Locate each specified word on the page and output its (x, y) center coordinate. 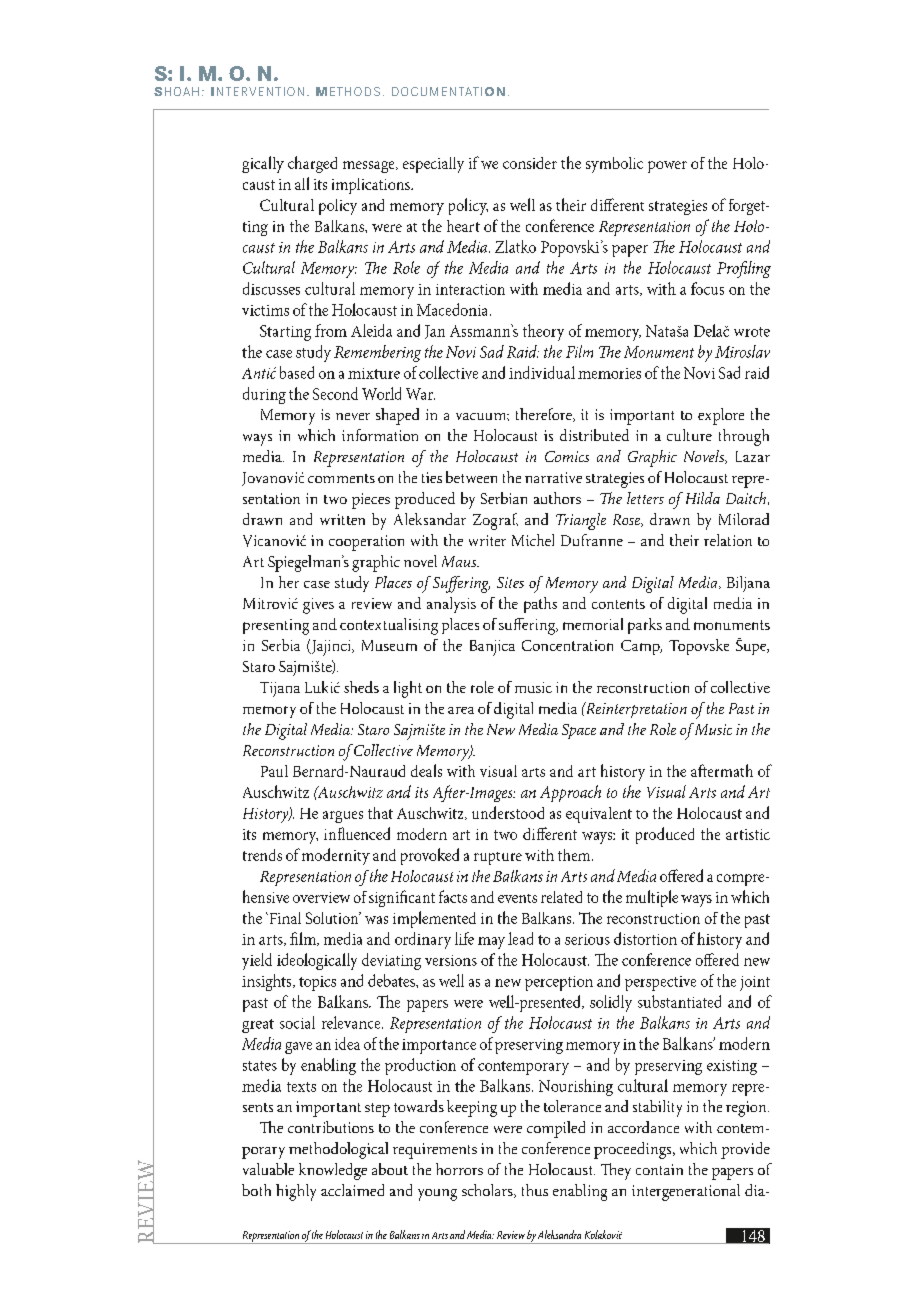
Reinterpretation (635, 710)
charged (312, 164)
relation (728, 540)
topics (317, 983)
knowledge (333, 1171)
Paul (274, 771)
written (342, 519)
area (461, 710)
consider (530, 163)
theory (543, 332)
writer (487, 540)
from (331, 330)
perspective (660, 983)
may (491, 943)
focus (707, 288)
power (667, 167)
